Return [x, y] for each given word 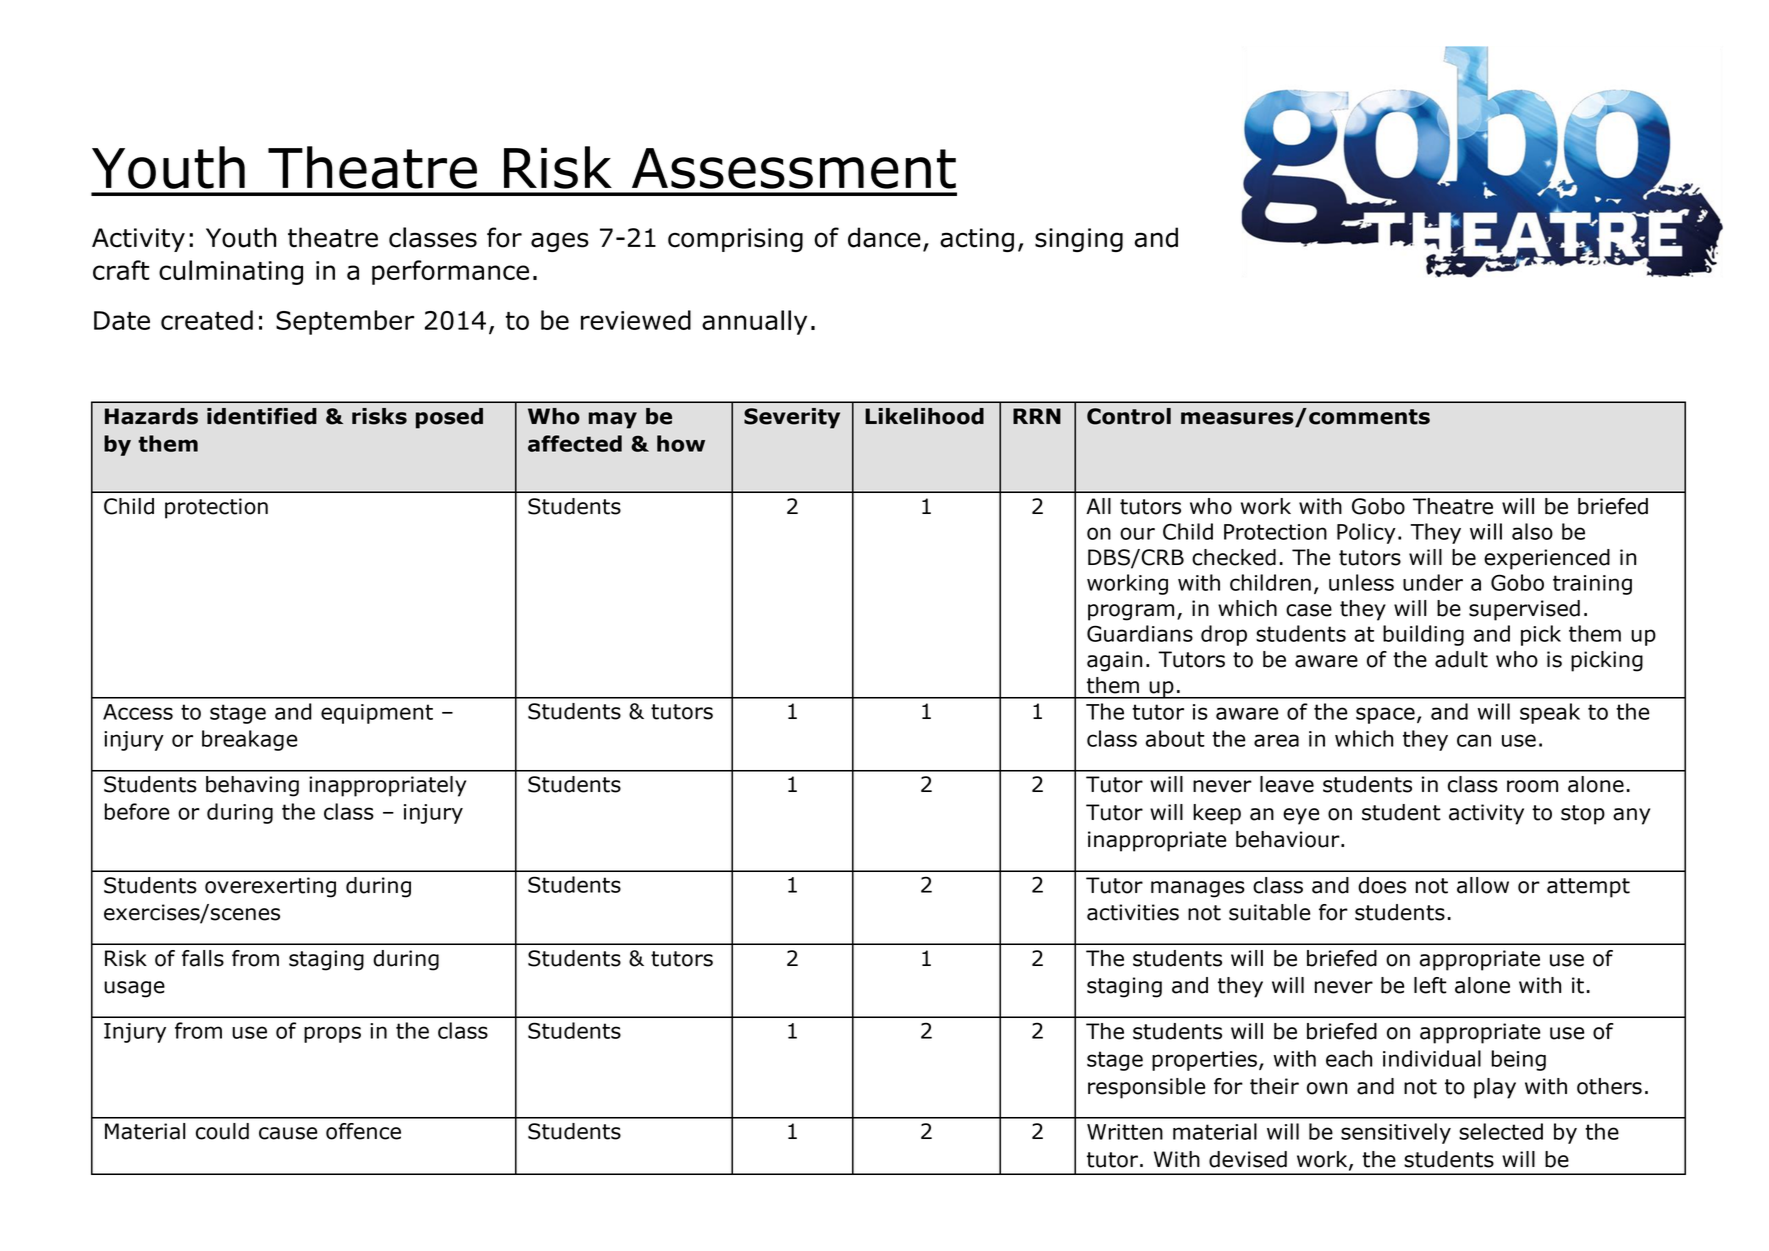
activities [1133, 912]
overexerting [270, 887]
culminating [231, 272]
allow [1483, 885]
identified [262, 416]
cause [288, 1133]
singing [1079, 240]
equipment [377, 714]
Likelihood [924, 416]
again [1114, 661]
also [1532, 531]
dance [884, 237]
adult [1461, 659]
